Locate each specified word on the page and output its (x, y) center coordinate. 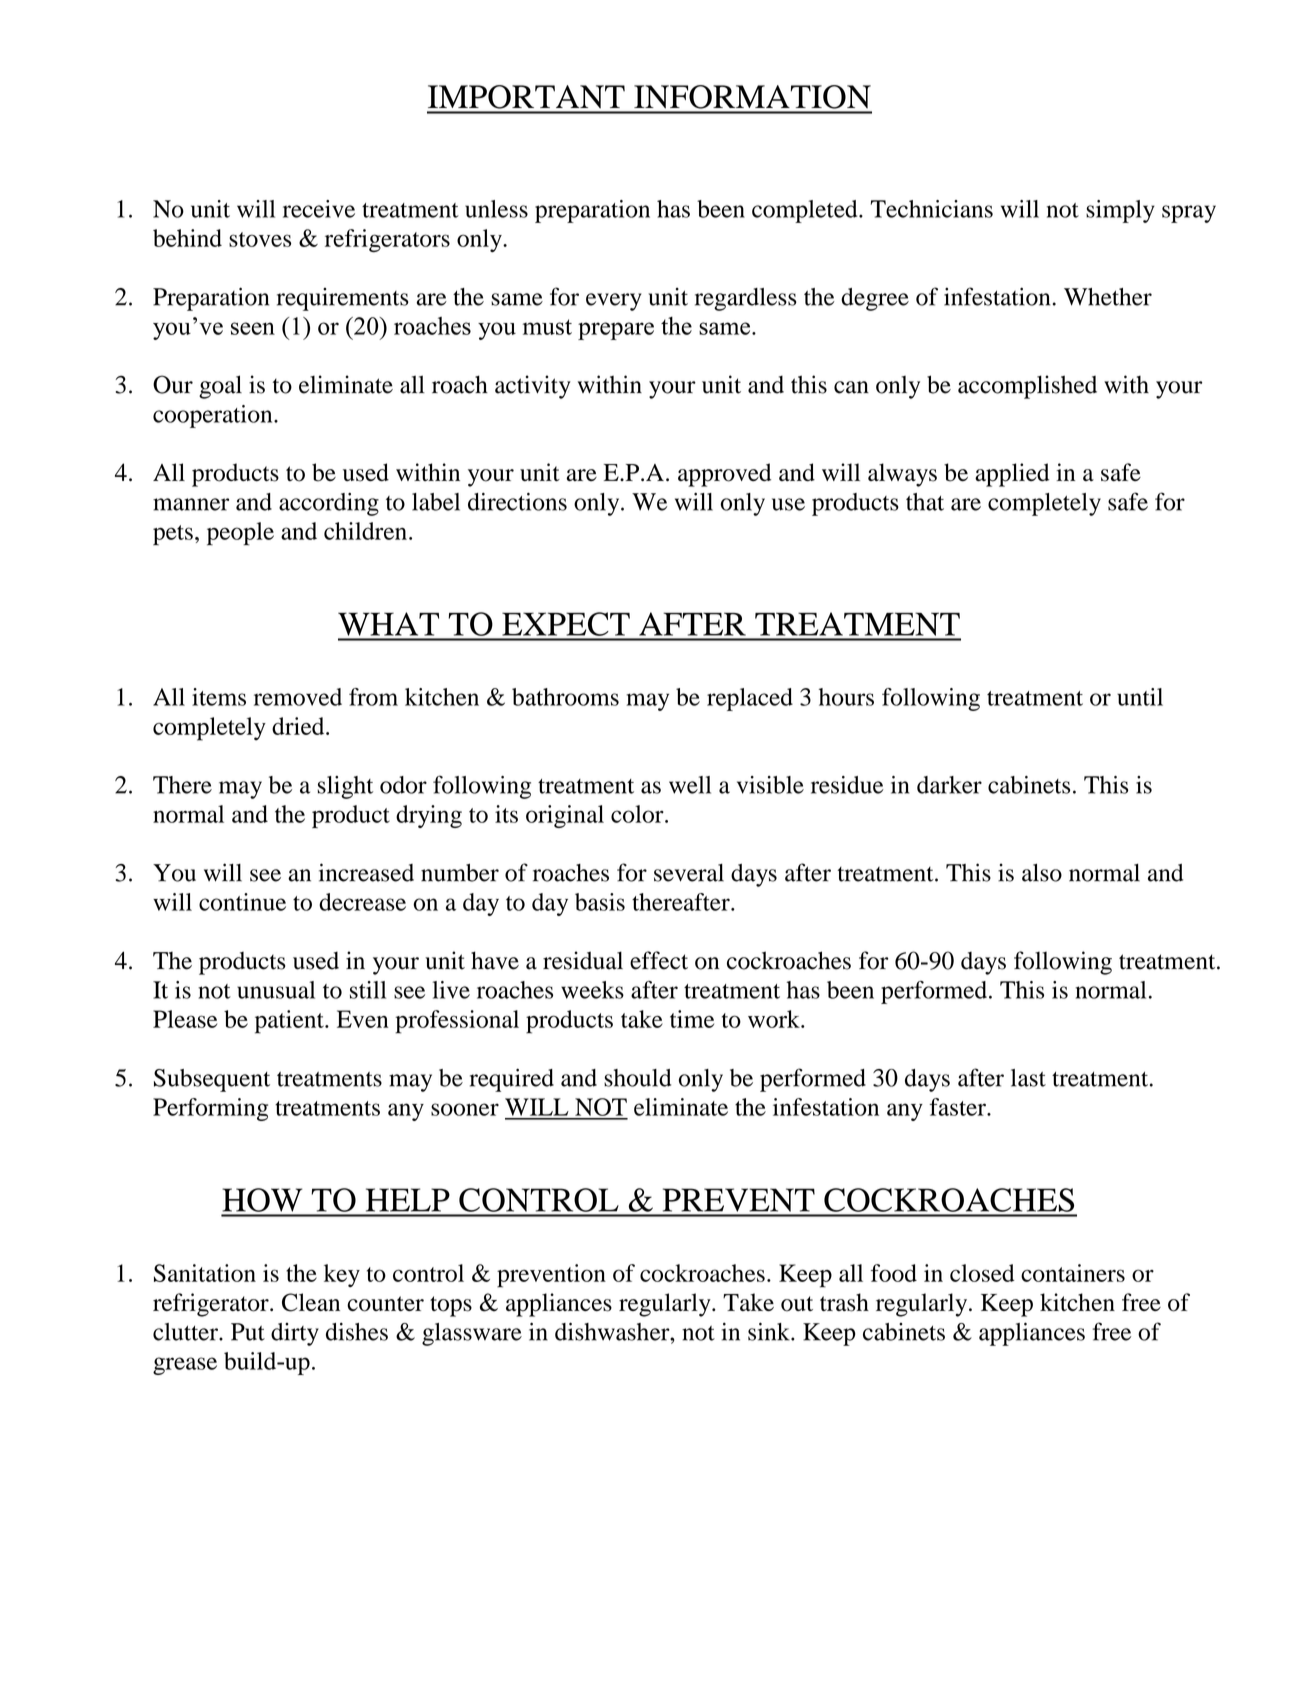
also (1042, 873)
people (240, 534)
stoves (260, 239)
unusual (276, 990)
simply (1120, 211)
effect (659, 960)
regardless (746, 299)
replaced (750, 699)
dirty (295, 1334)
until (1140, 697)
